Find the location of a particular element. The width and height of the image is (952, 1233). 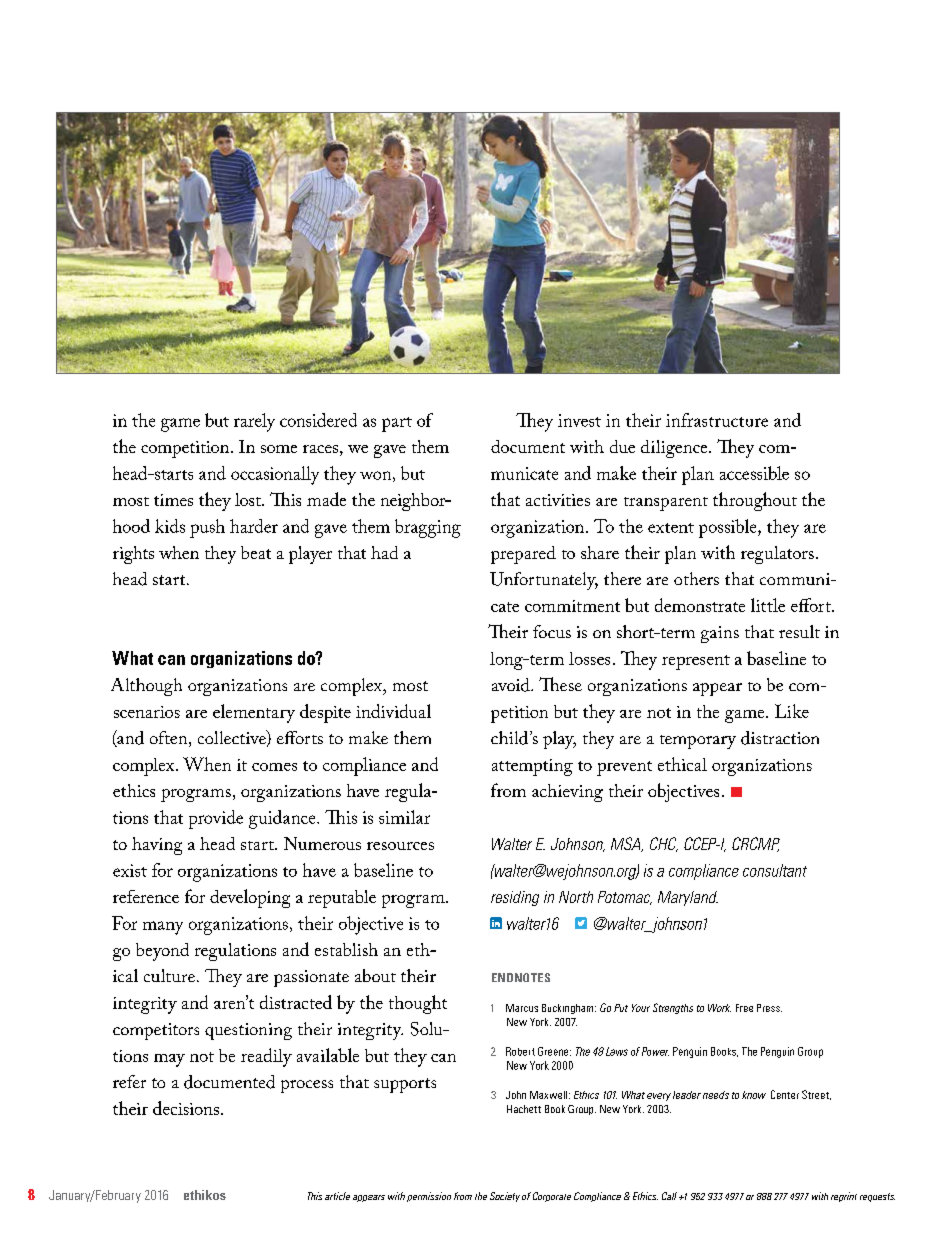

reprint is located at coordinates (844, 1197).
